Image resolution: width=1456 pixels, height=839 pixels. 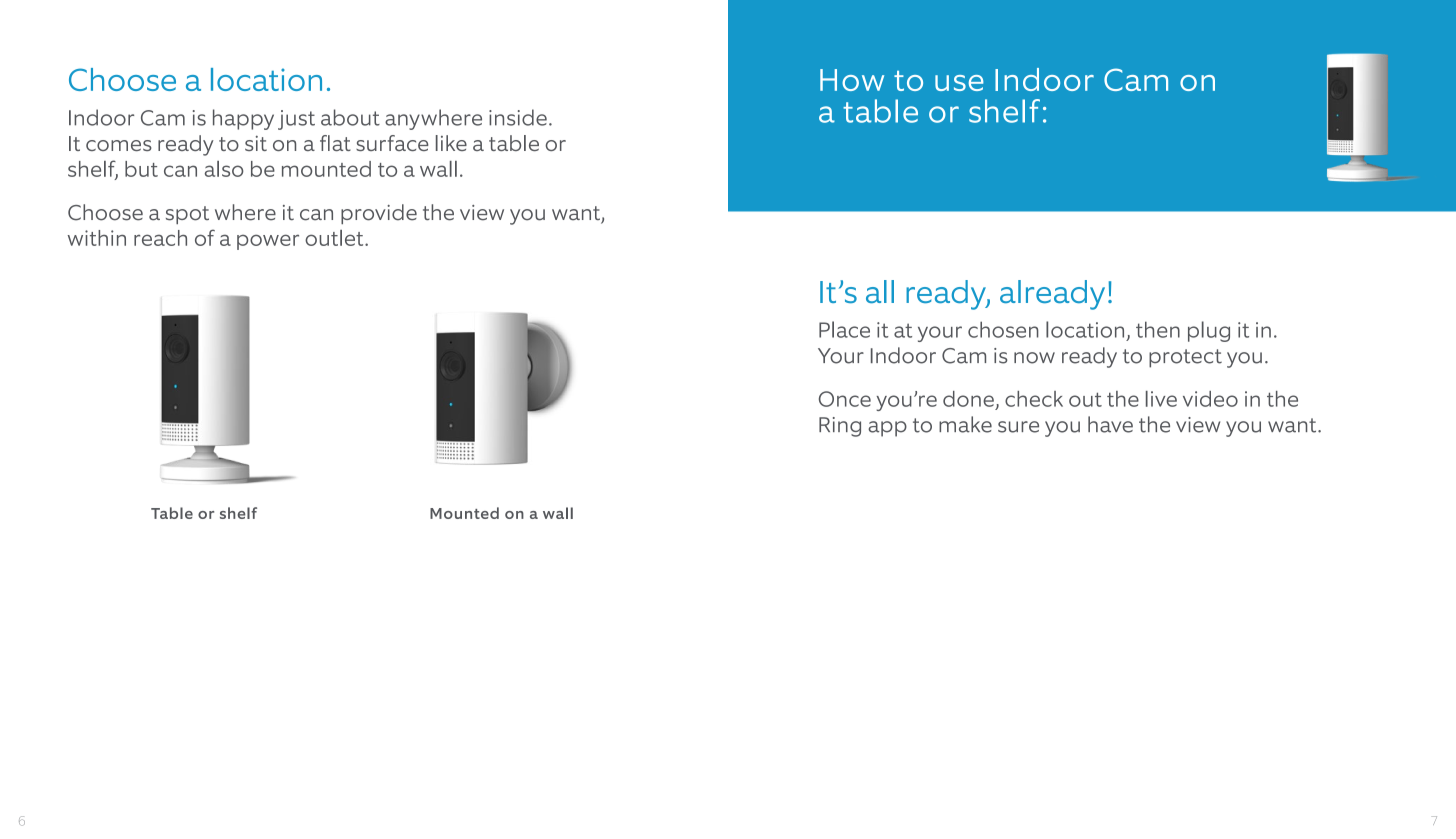 I want to click on Ring, so click(x=840, y=427).
